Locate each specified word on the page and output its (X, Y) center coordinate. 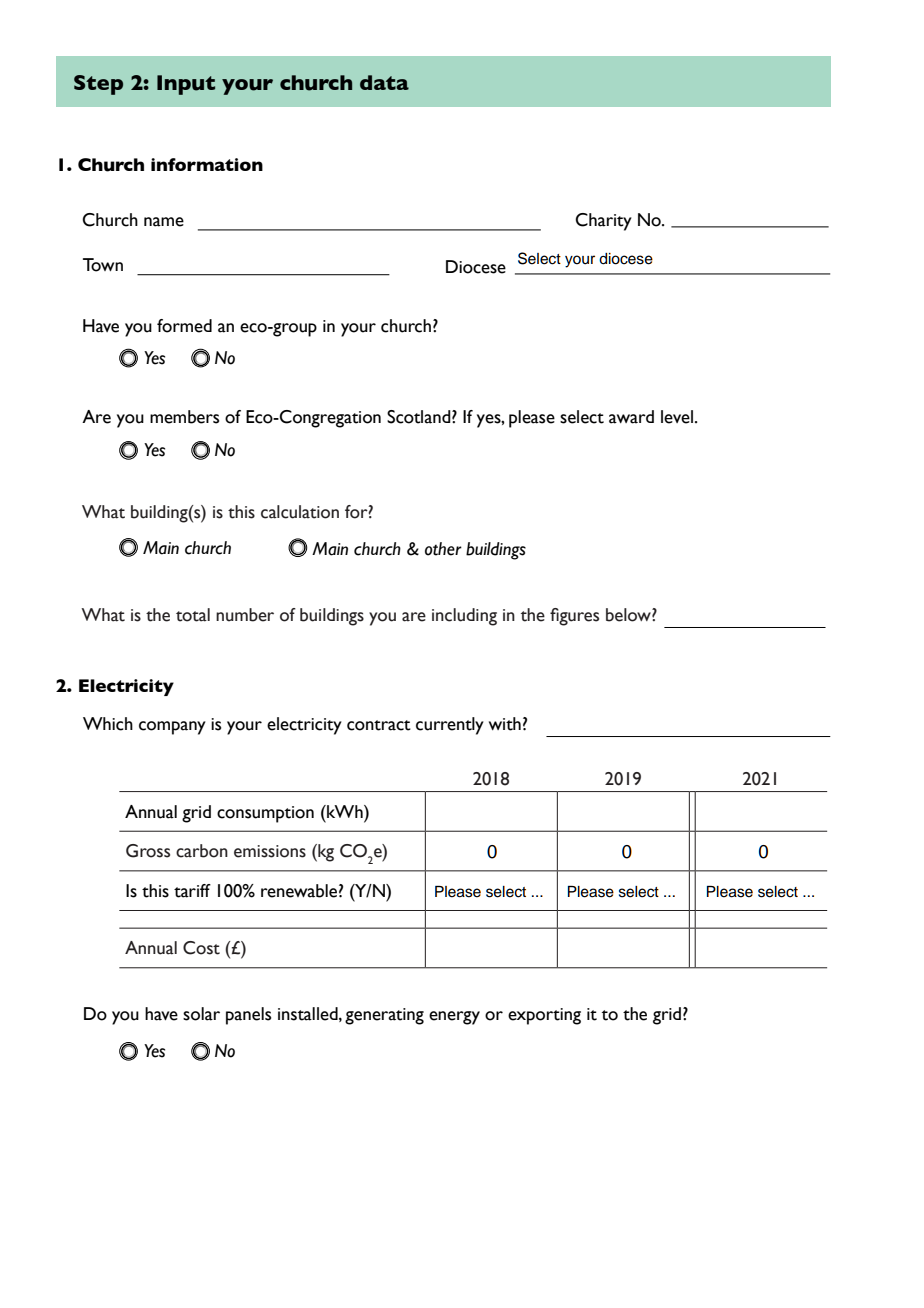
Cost (201, 948)
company (172, 728)
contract (379, 725)
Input (186, 85)
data (384, 82)
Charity (603, 222)
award (631, 417)
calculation (300, 512)
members (184, 417)
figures (574, 617)
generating (384, 1016)
